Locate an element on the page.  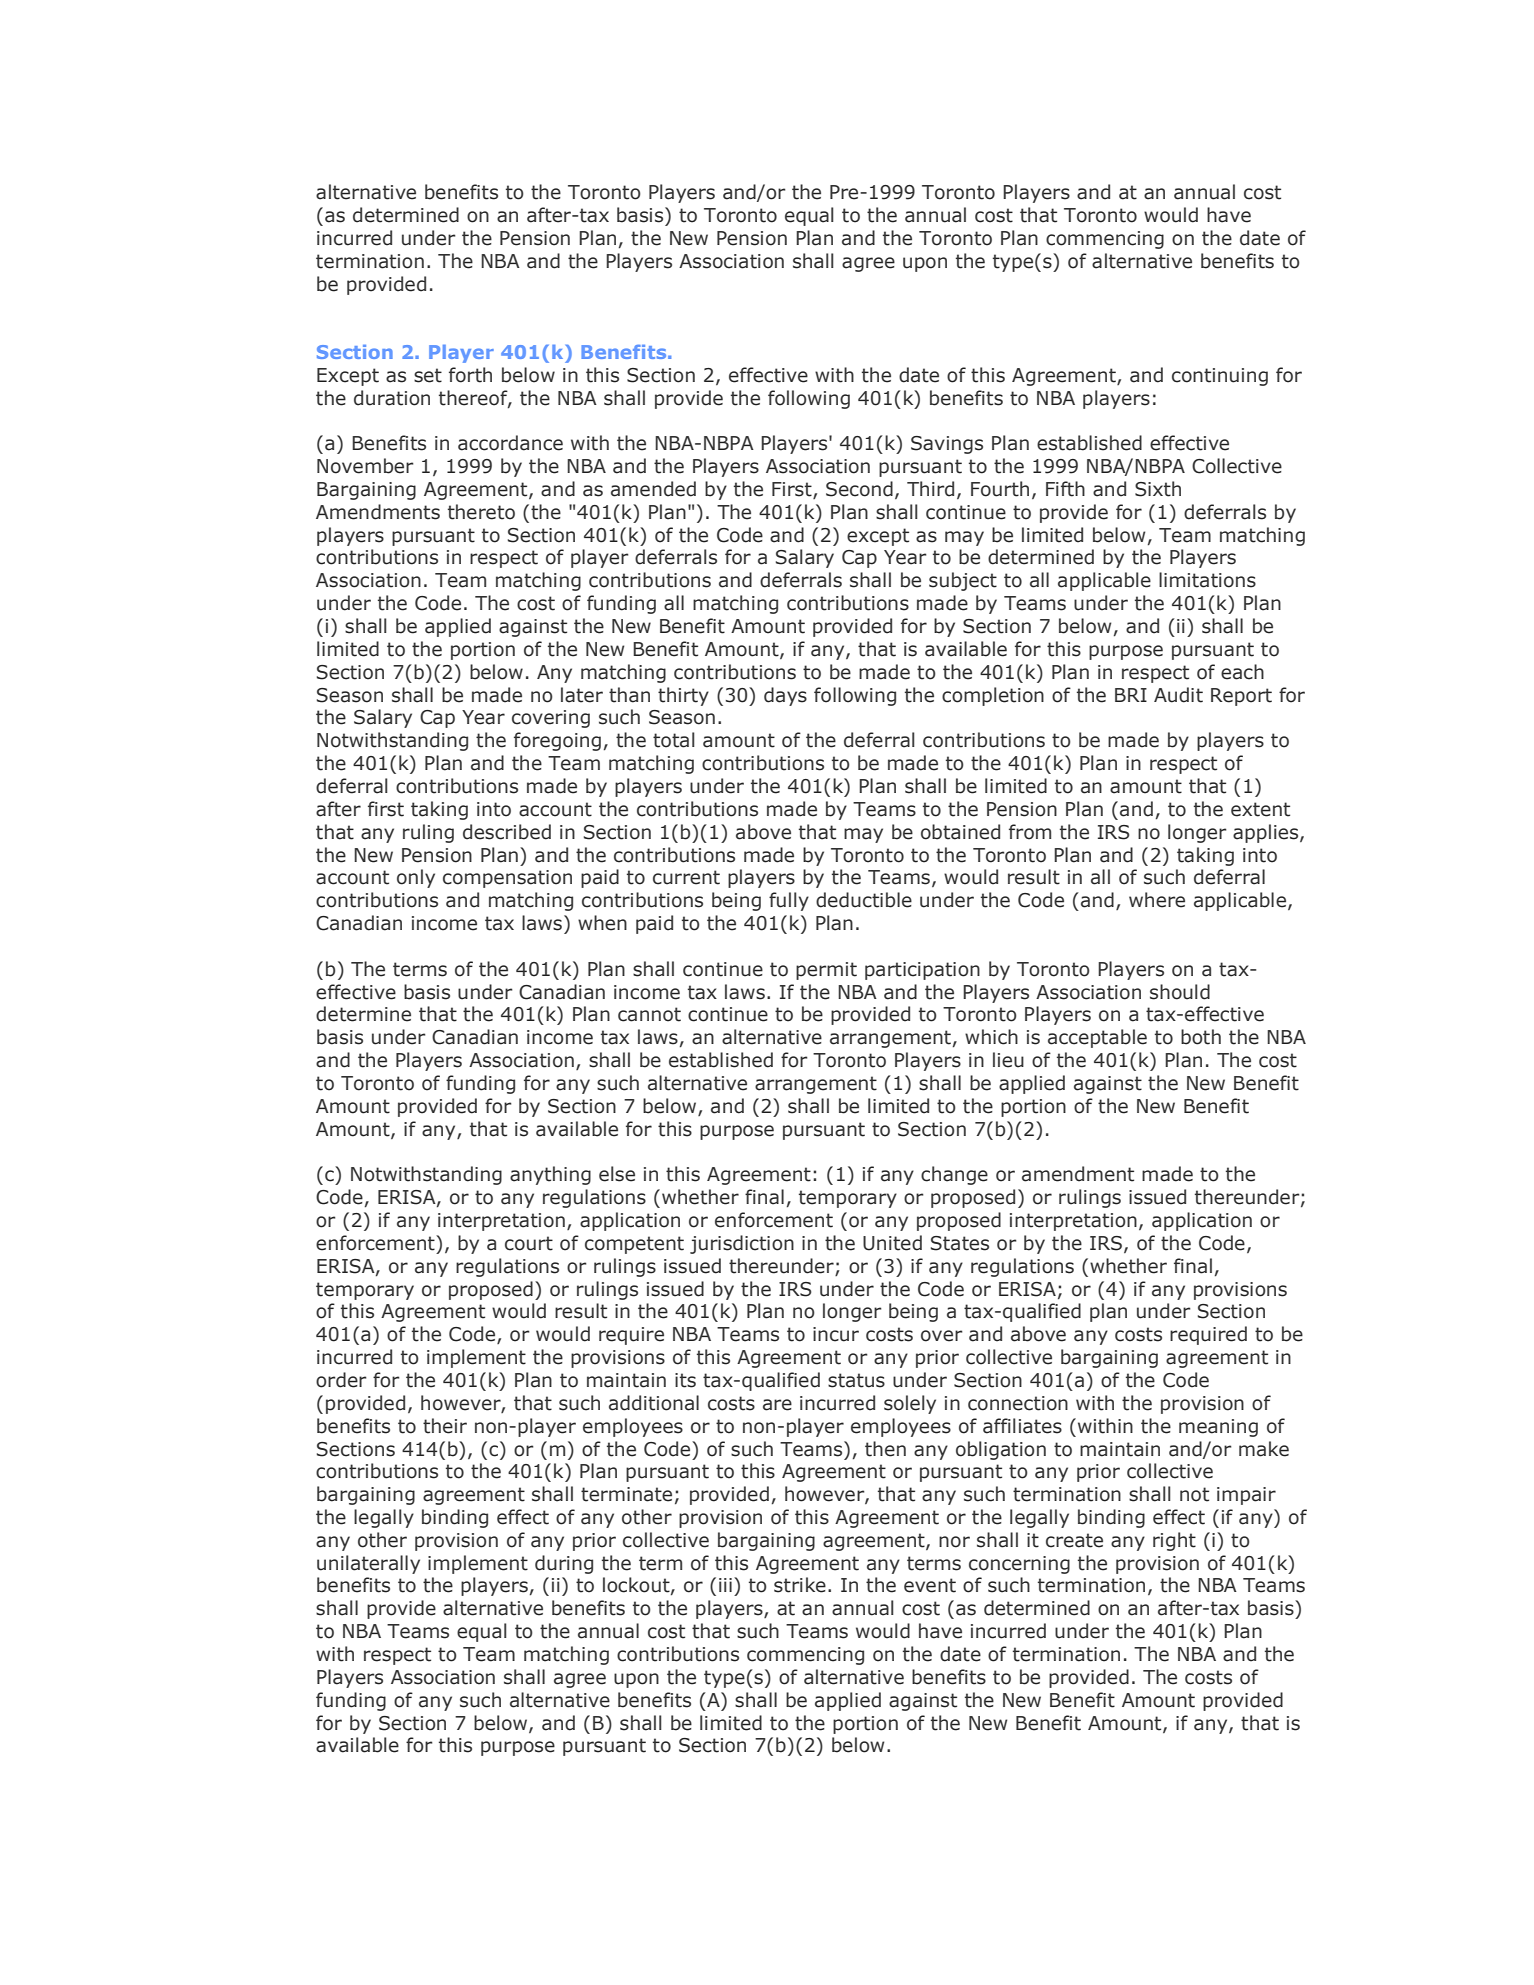
jurisdiction is located at coordinates (742, 1244).
